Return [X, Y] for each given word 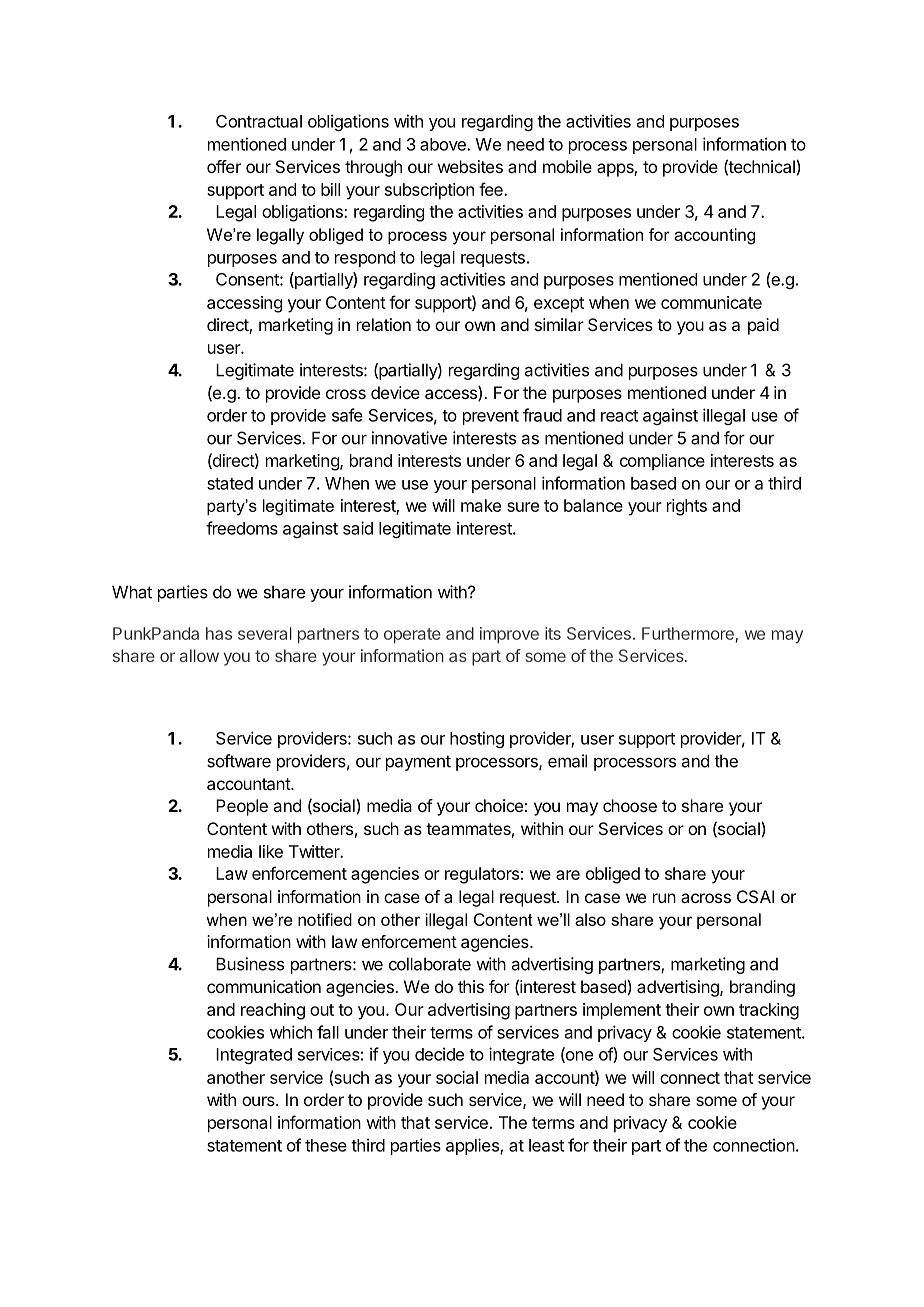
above [444, 144]
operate [412, 635]
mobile [567, 166]
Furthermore [688, 633]
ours [259, 1101]
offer [224, 166]
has [219, 633]
